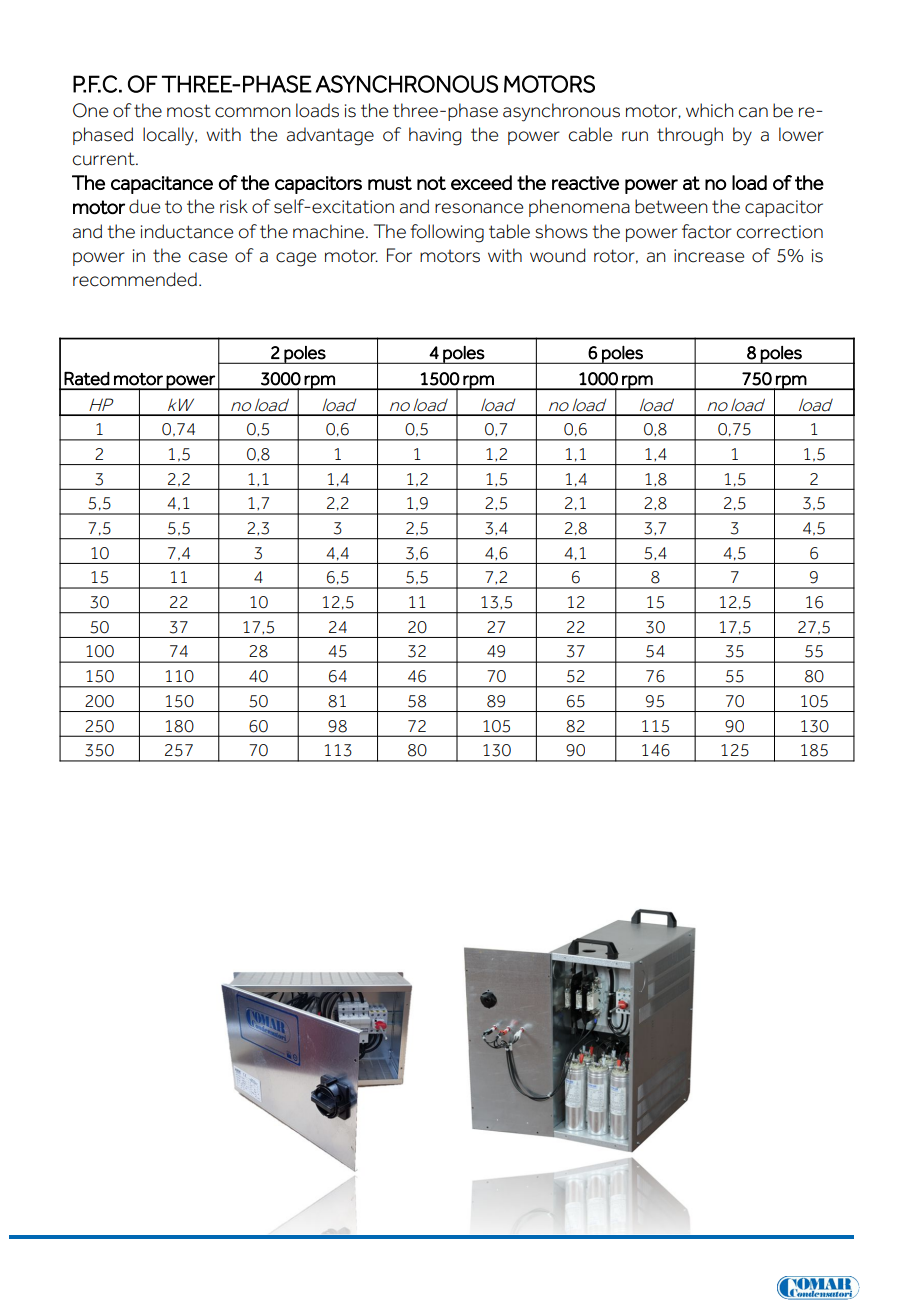 The image size is (924, 1308). Describe the element at coordinates (87, 378) in the screenshot. I see `Rated` at that location.
